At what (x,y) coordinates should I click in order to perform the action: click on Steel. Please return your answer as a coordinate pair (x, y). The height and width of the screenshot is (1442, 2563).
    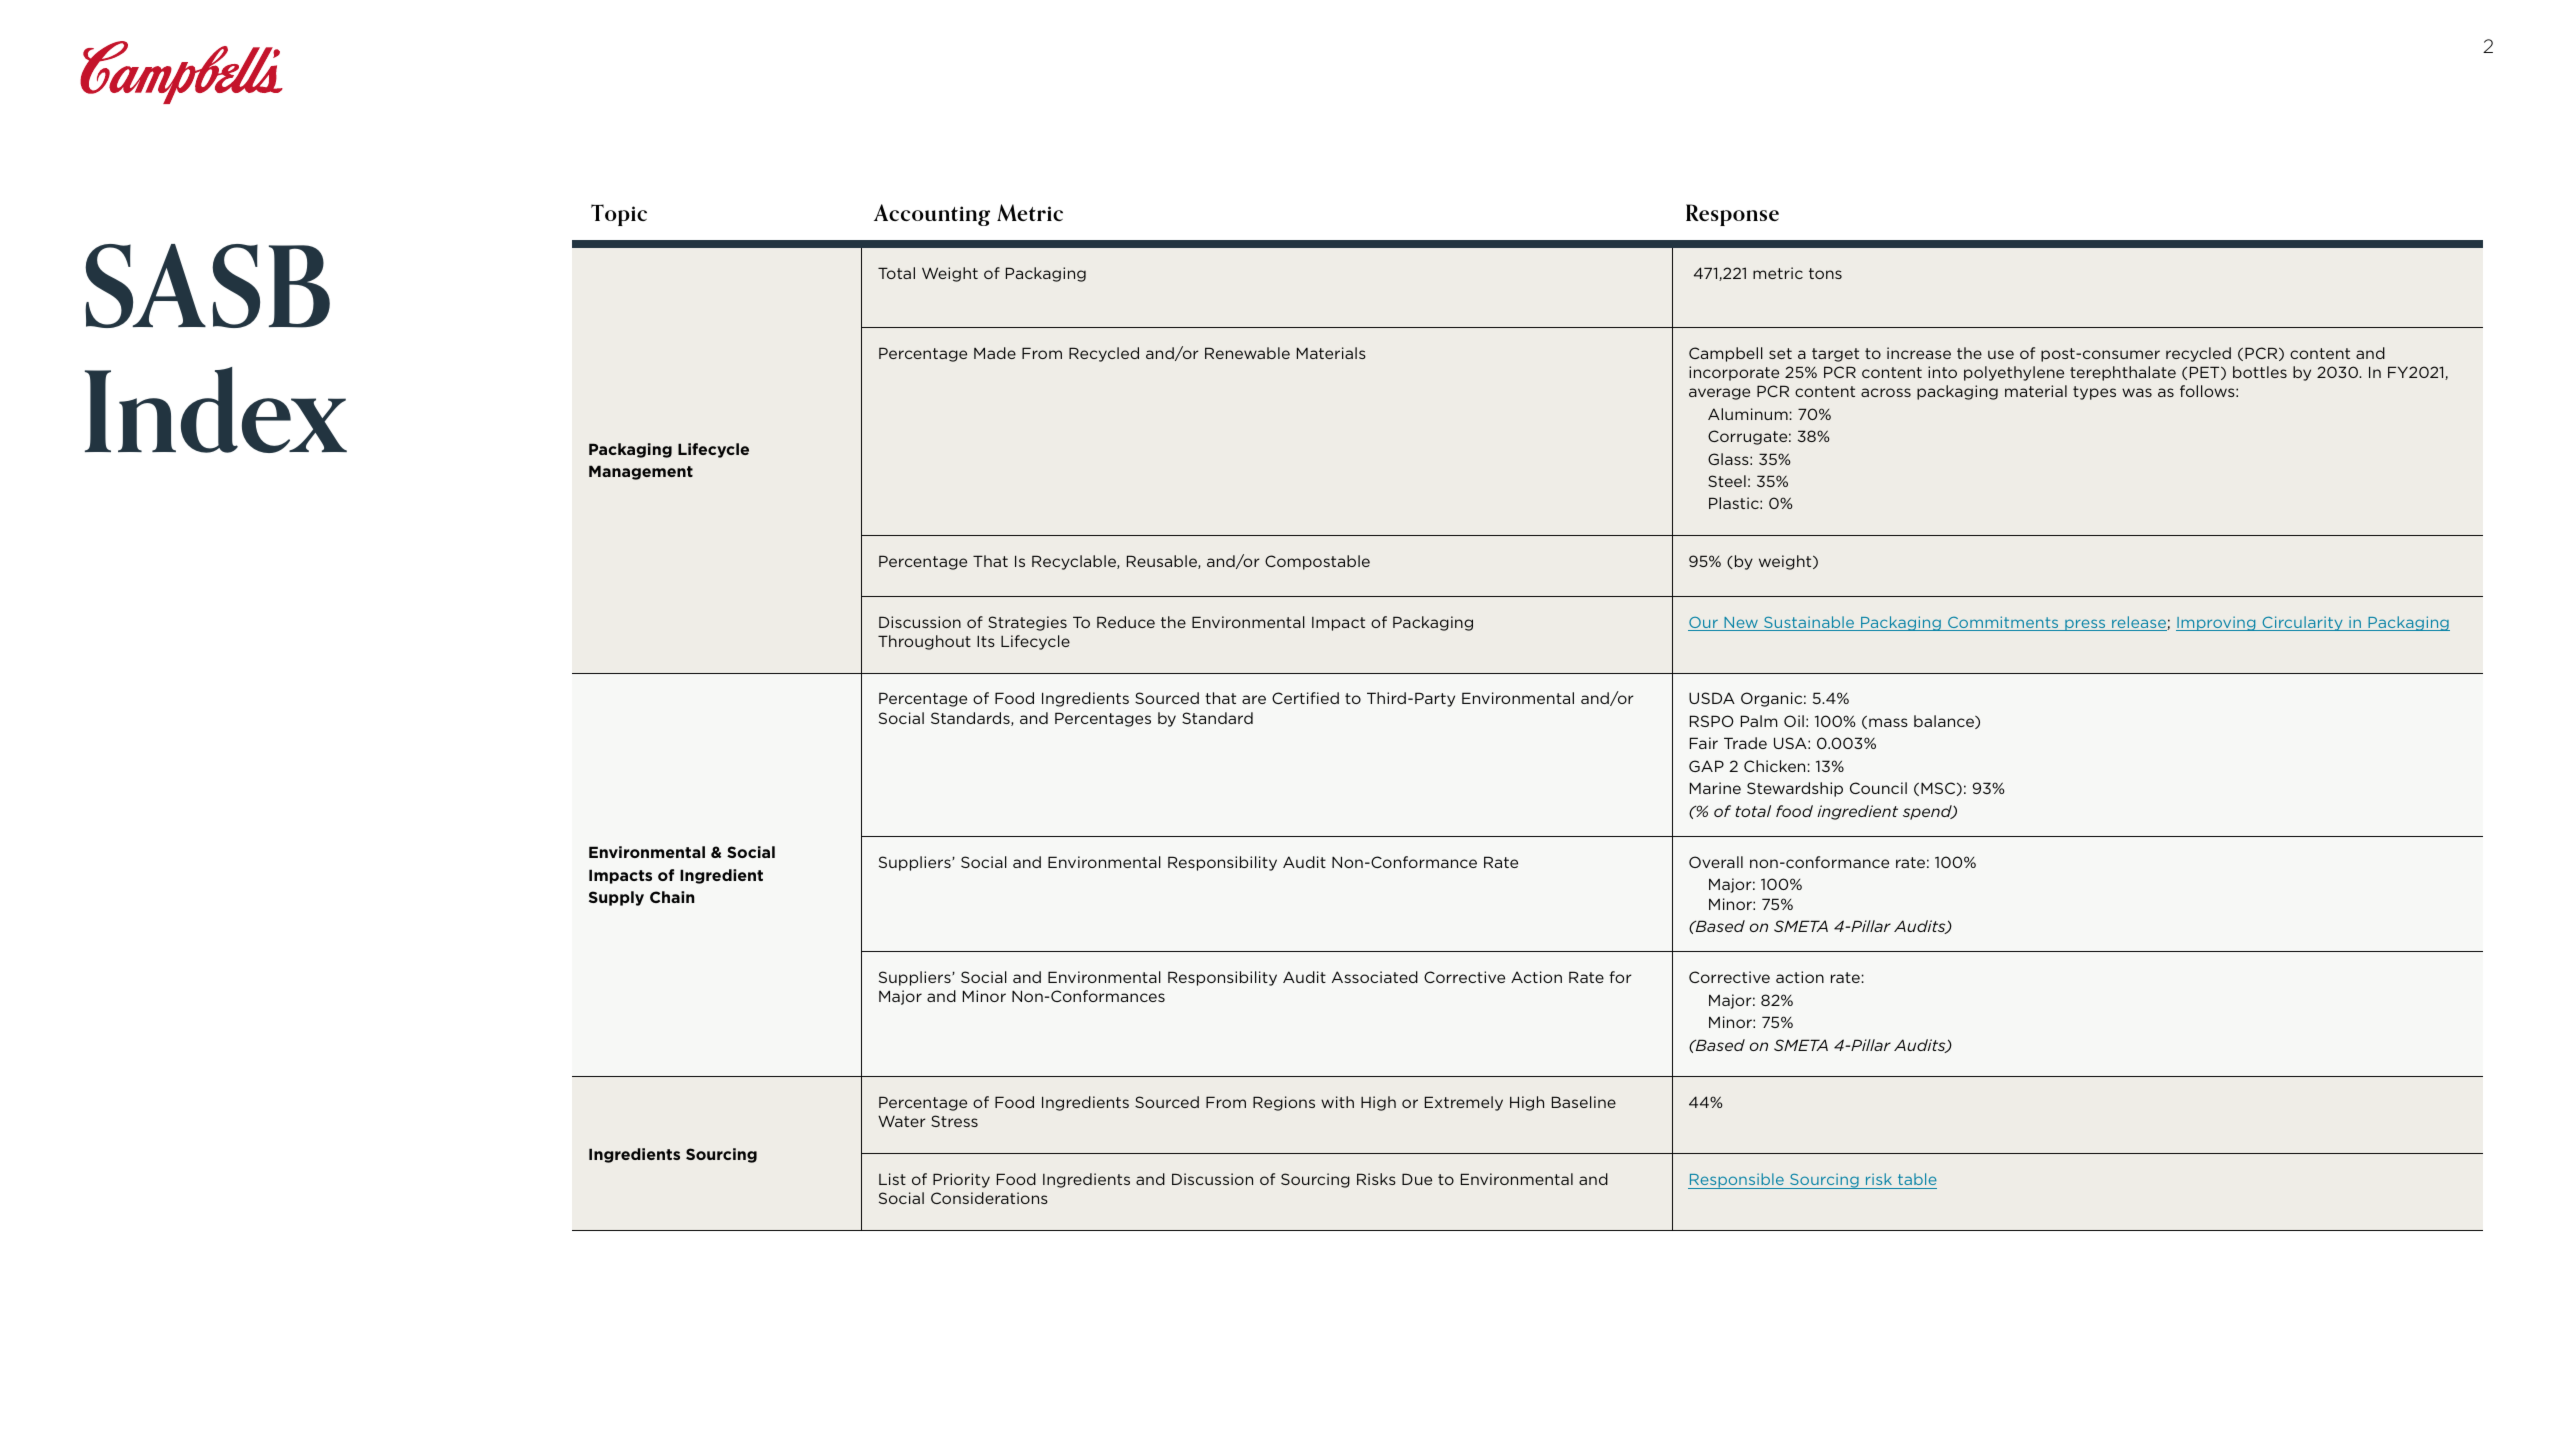
    Looking at the image, I should click on (1727, 481).
